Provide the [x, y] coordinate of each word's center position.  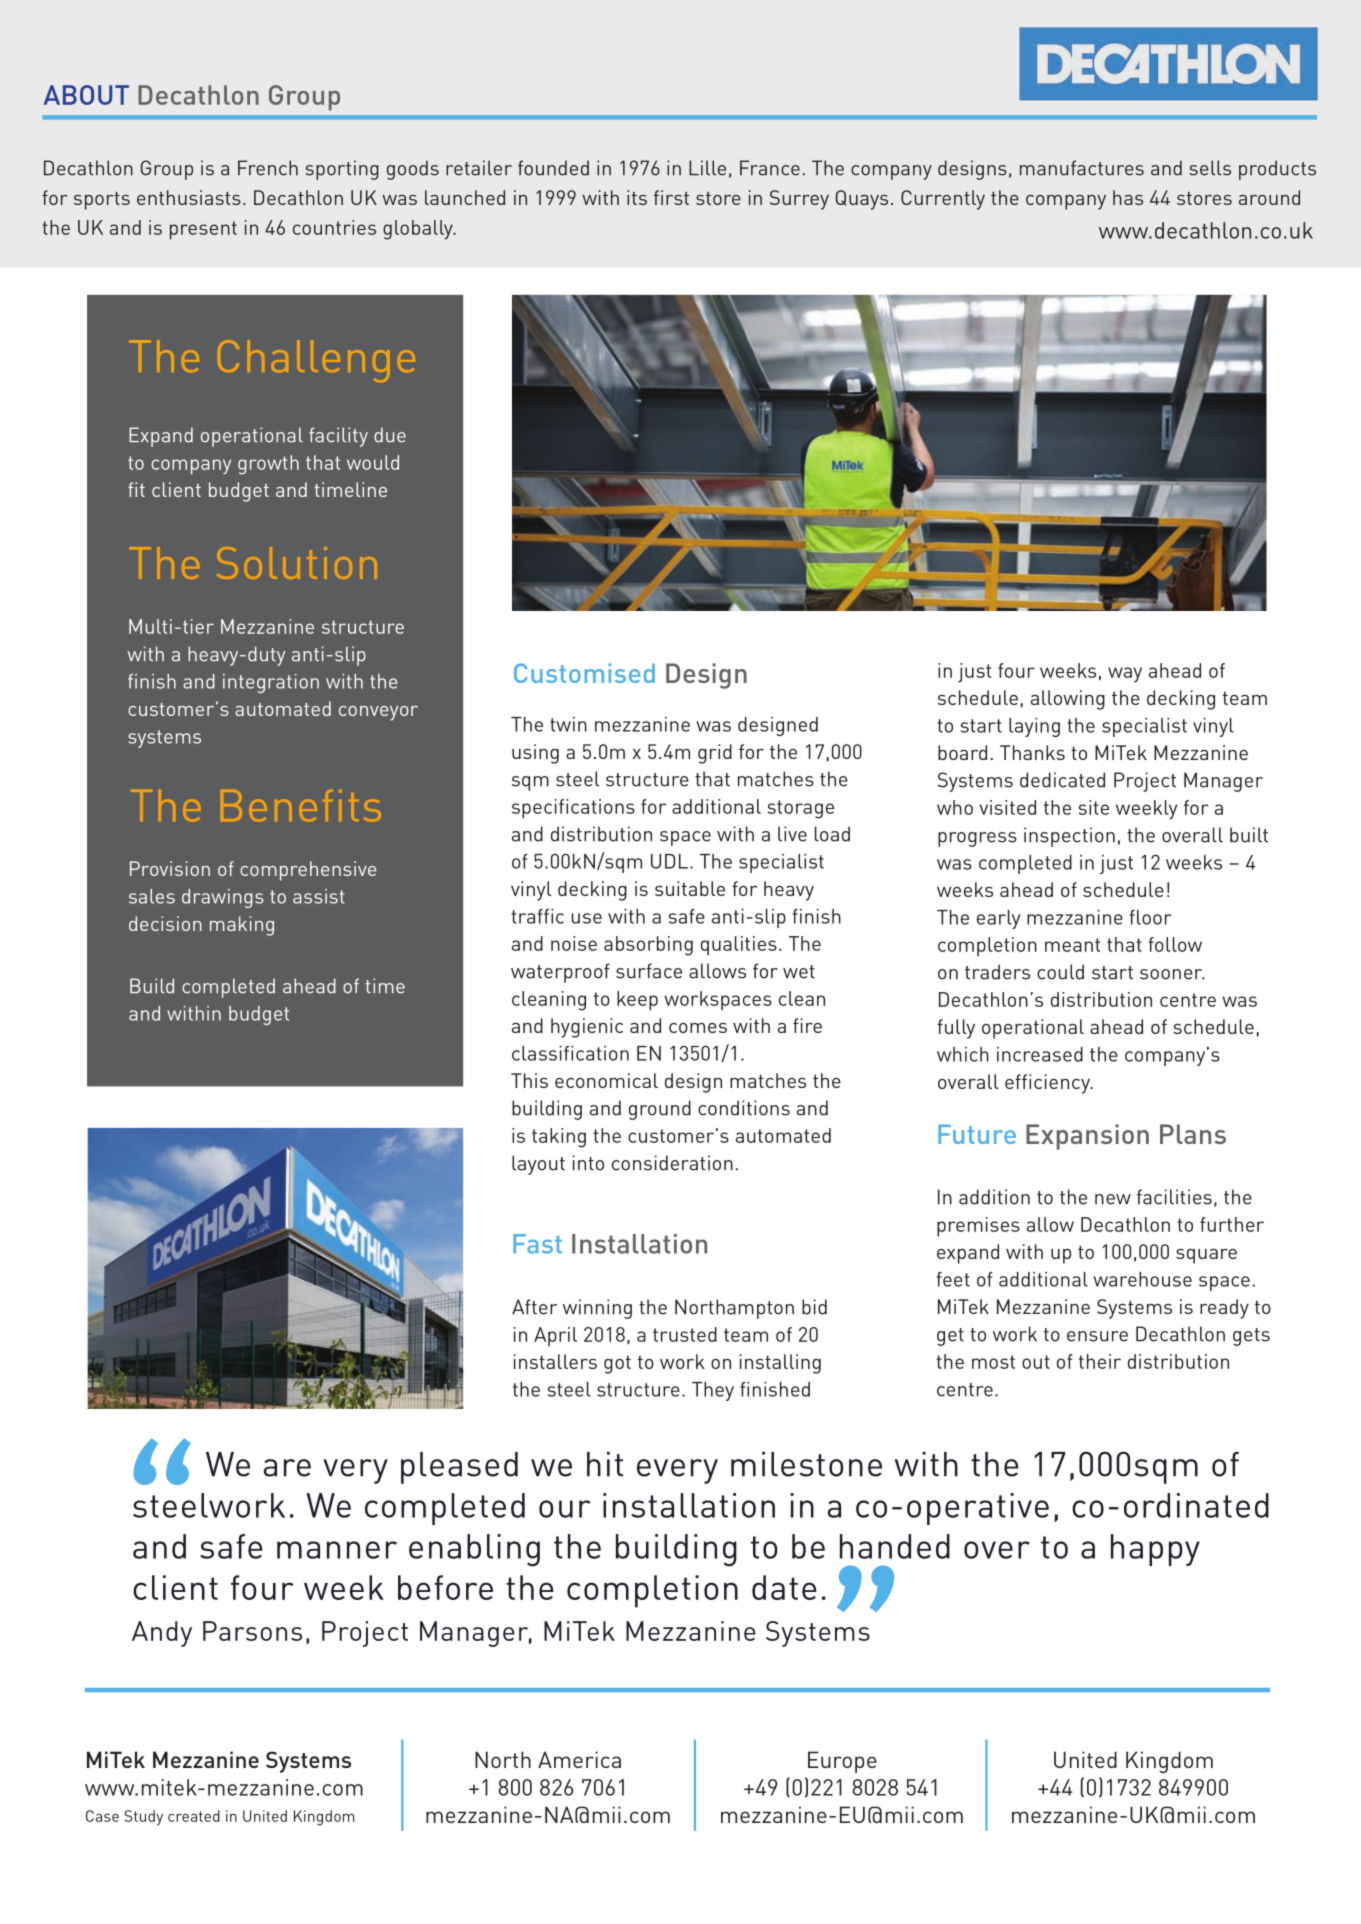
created [194, 1816]
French [268, 168]
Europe [842, 1762]
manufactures [1082, 168]
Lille [707, 168]
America [579, 1759]
